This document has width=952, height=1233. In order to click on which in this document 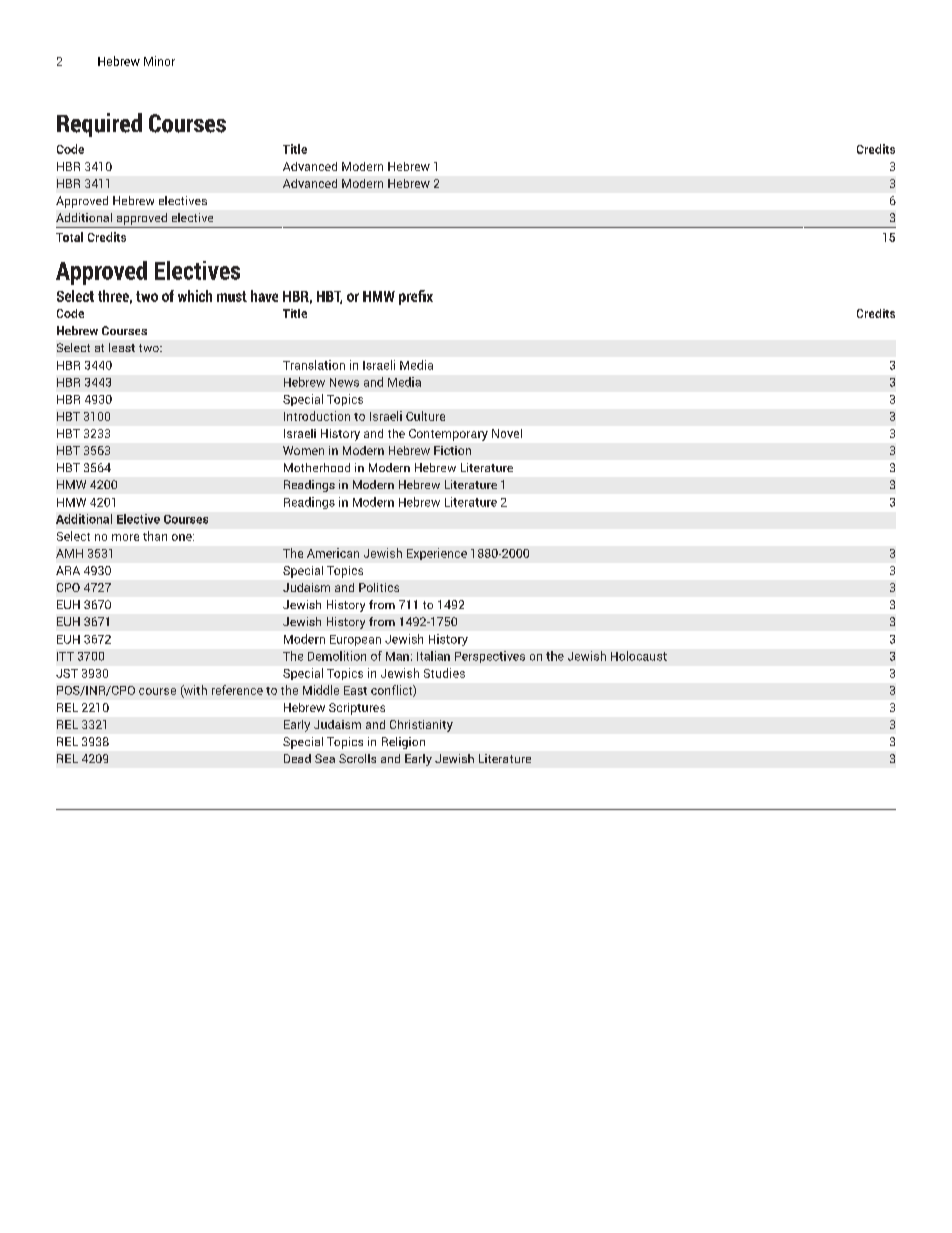, I will do `click(195, 296)`.
